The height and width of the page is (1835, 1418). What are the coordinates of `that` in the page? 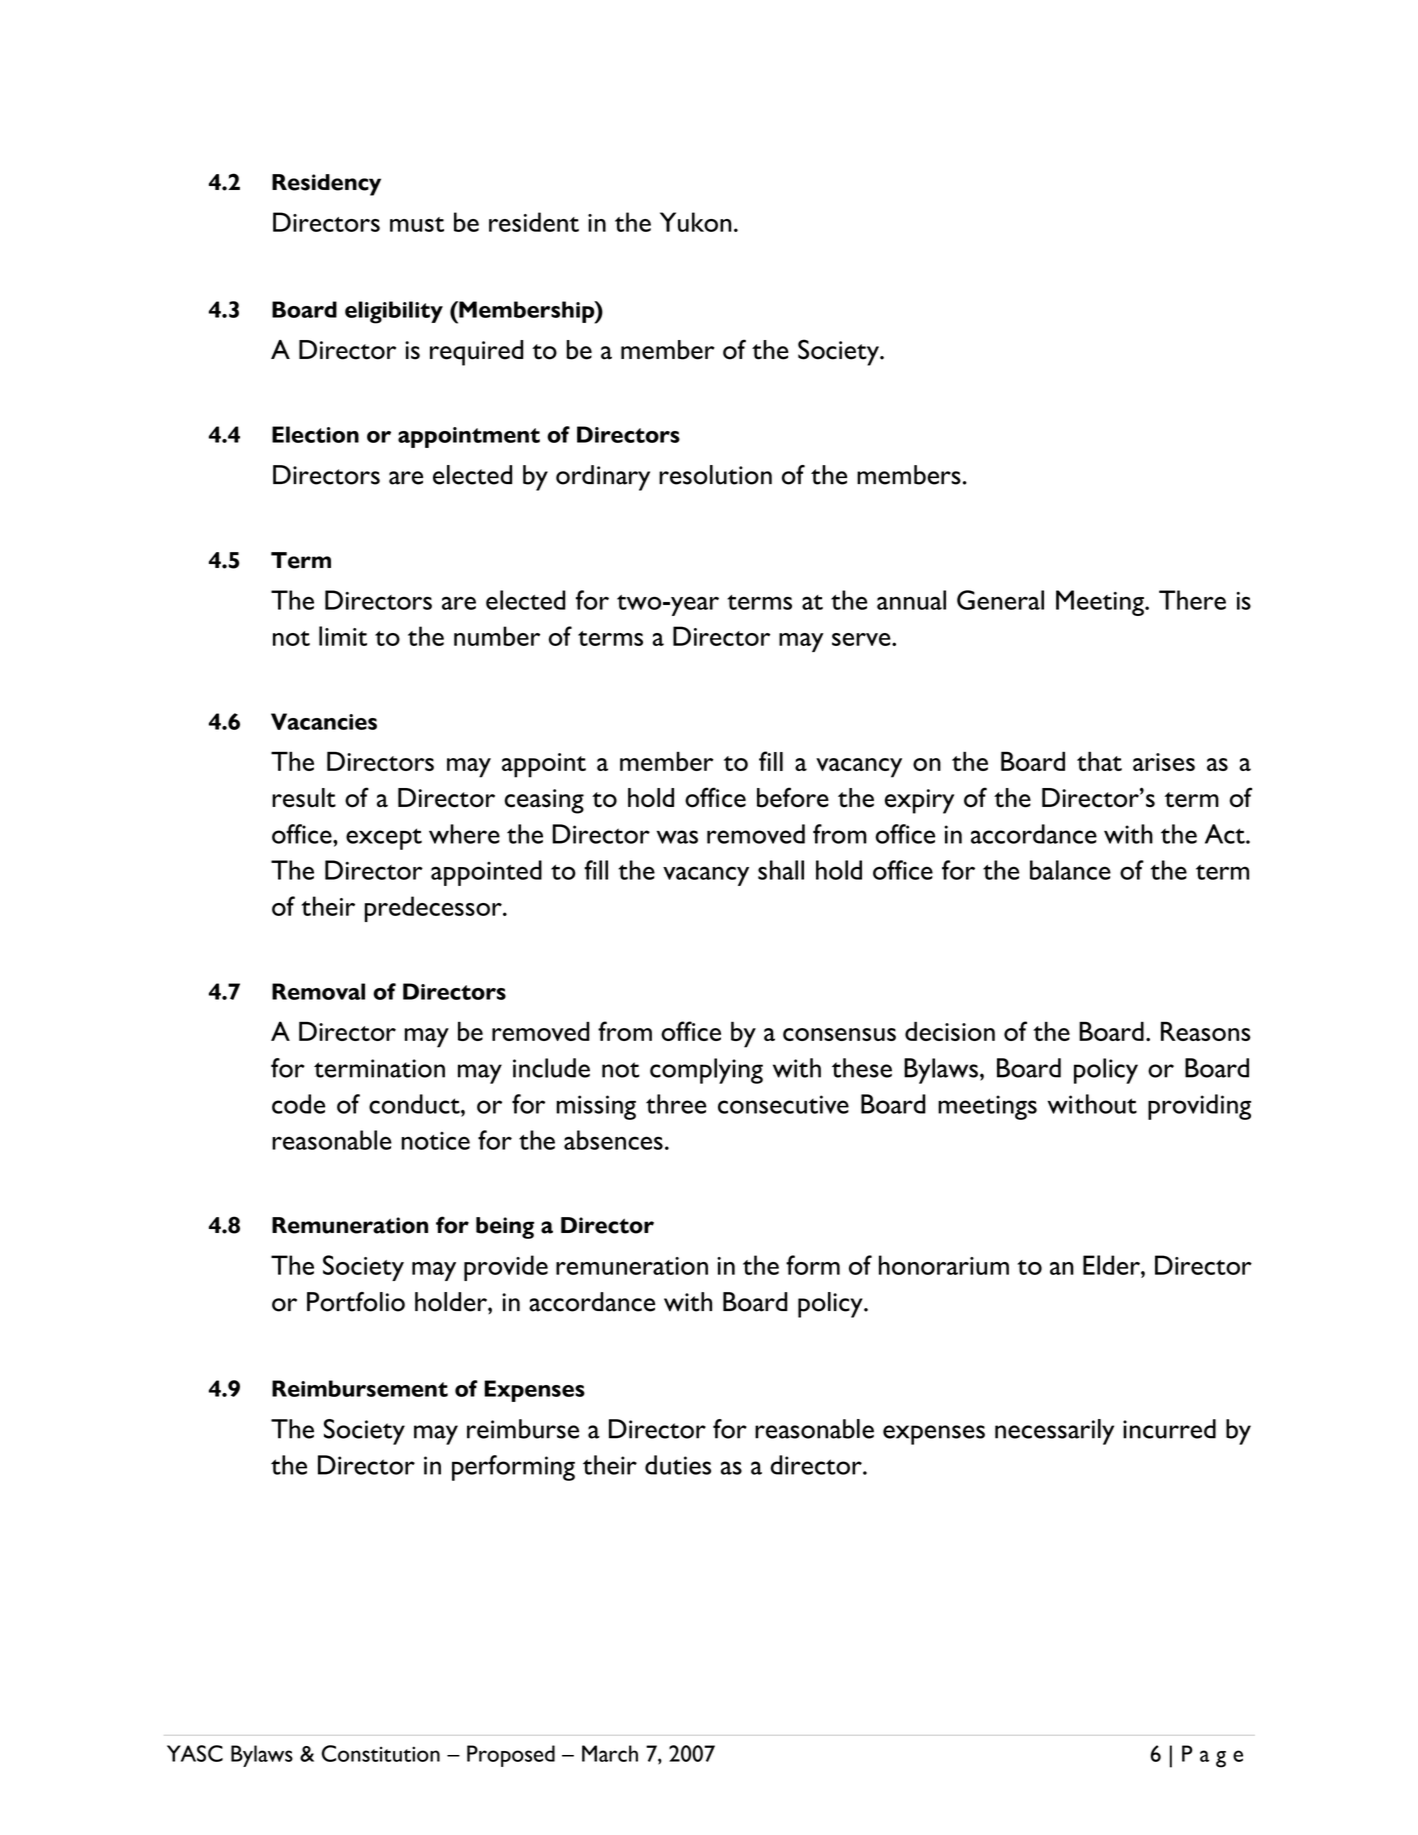 It's located at (1099, 761).
